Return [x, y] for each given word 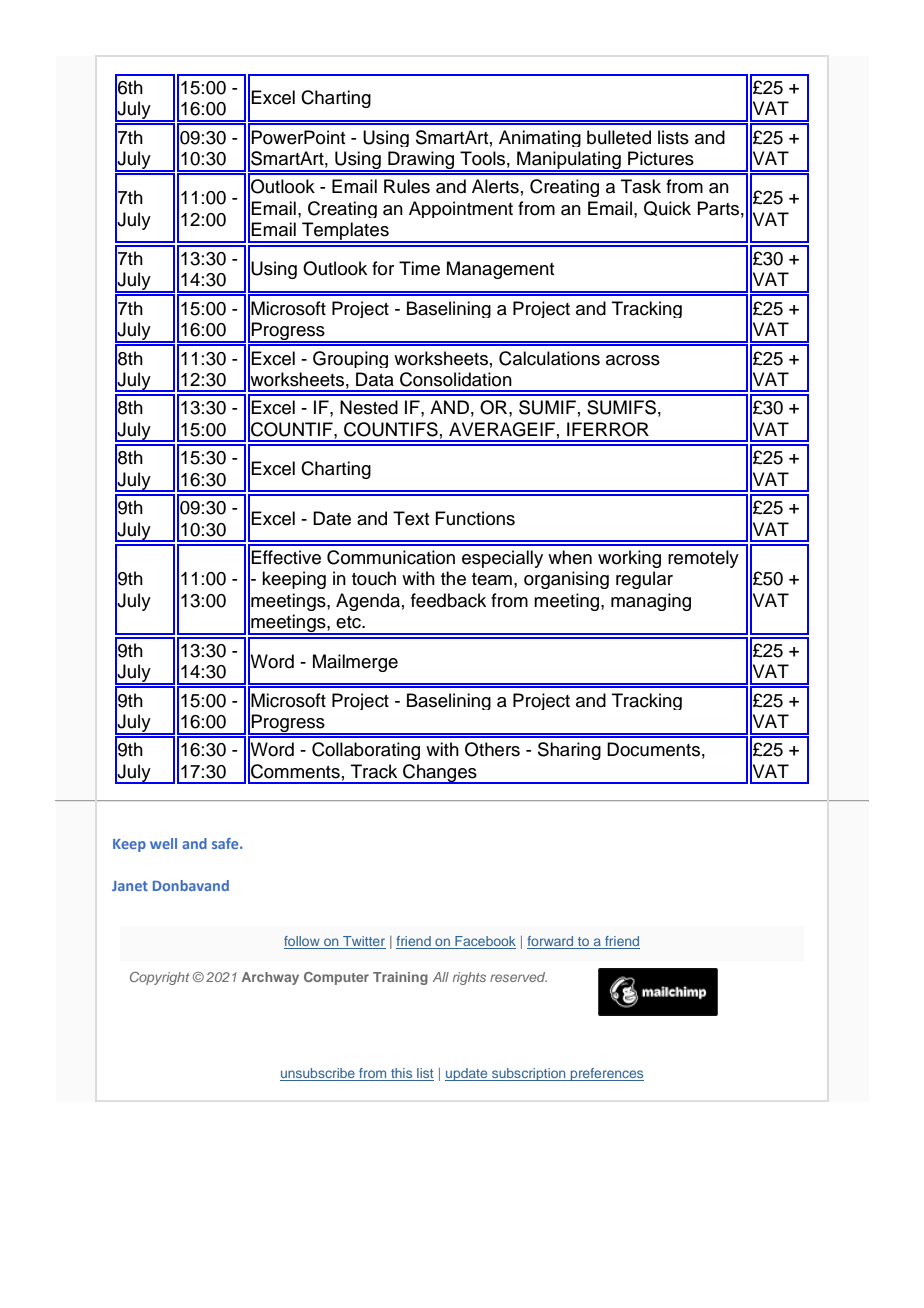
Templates [345, 232]
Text [411, 518]
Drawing [421, 161]
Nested [369, 407]
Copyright [160, 978]
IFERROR [608, 429]
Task [641, 186]
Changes [440, 774]
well [163, 843]
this [402, 1074]
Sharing [569, 751]
